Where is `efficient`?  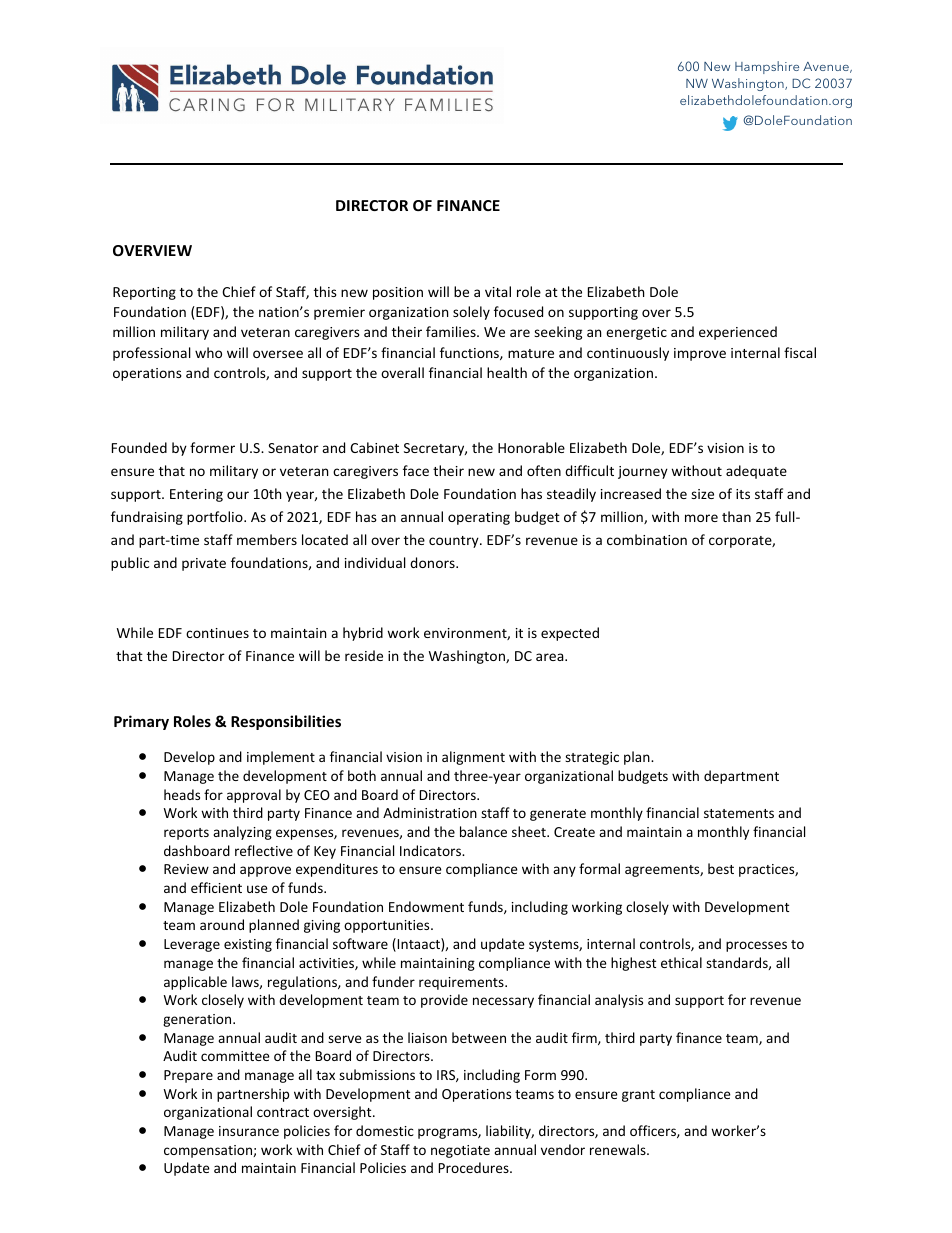
efficient is located at coordinates (216, 887).
